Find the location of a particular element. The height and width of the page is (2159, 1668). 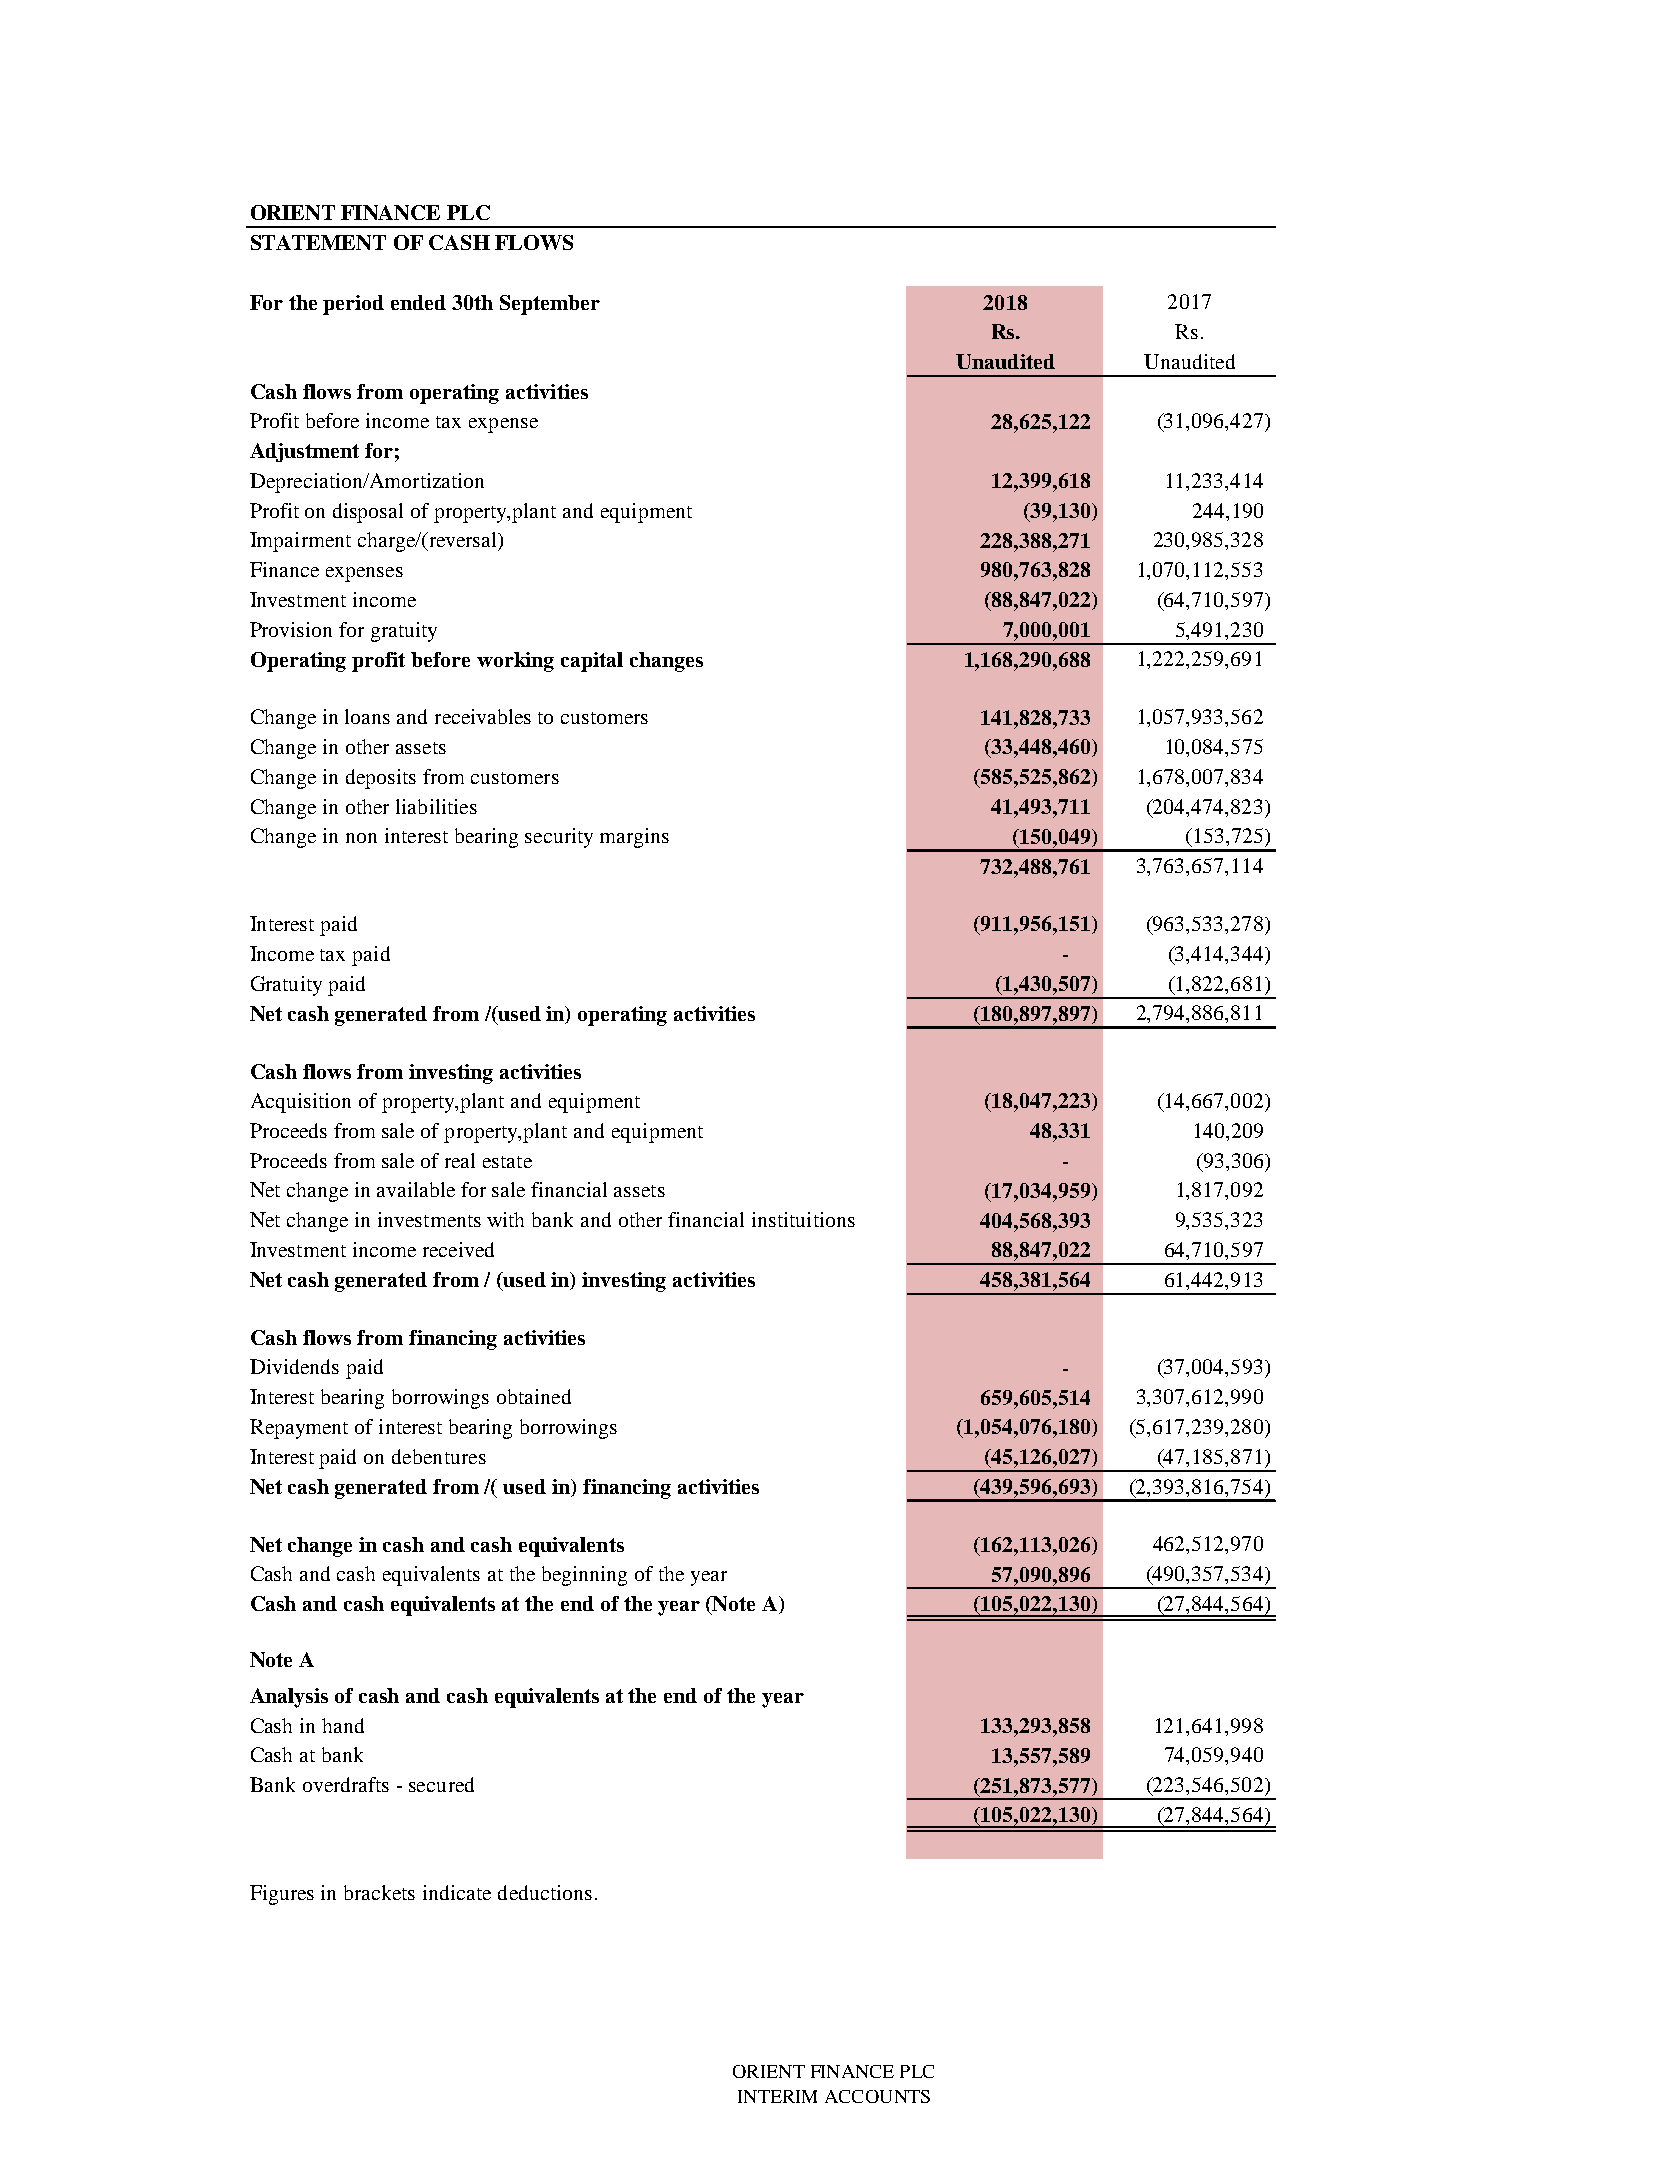

Figures is located at coordinates (282, 1895).
